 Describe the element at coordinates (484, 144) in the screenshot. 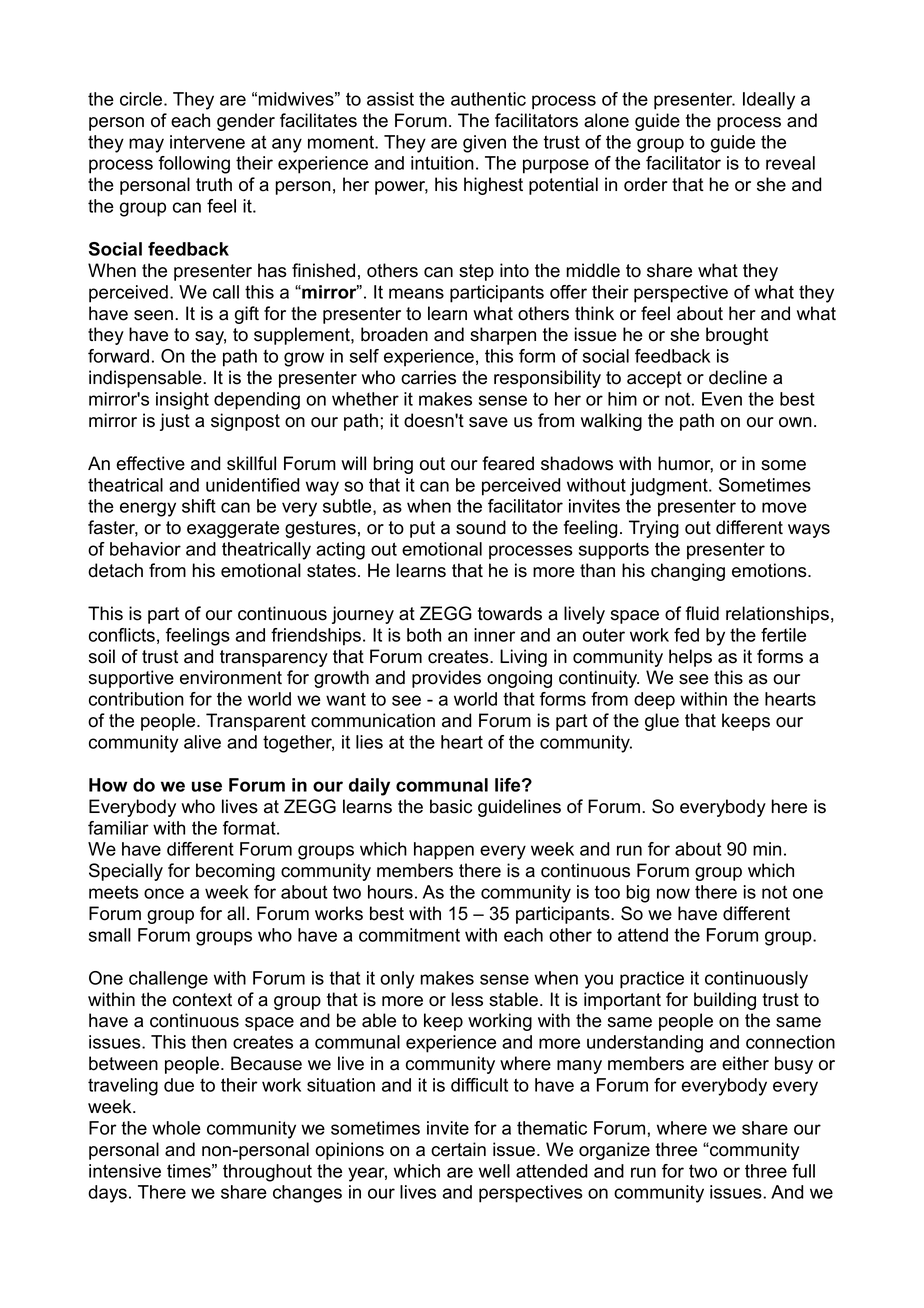

I see `given` at that location.
